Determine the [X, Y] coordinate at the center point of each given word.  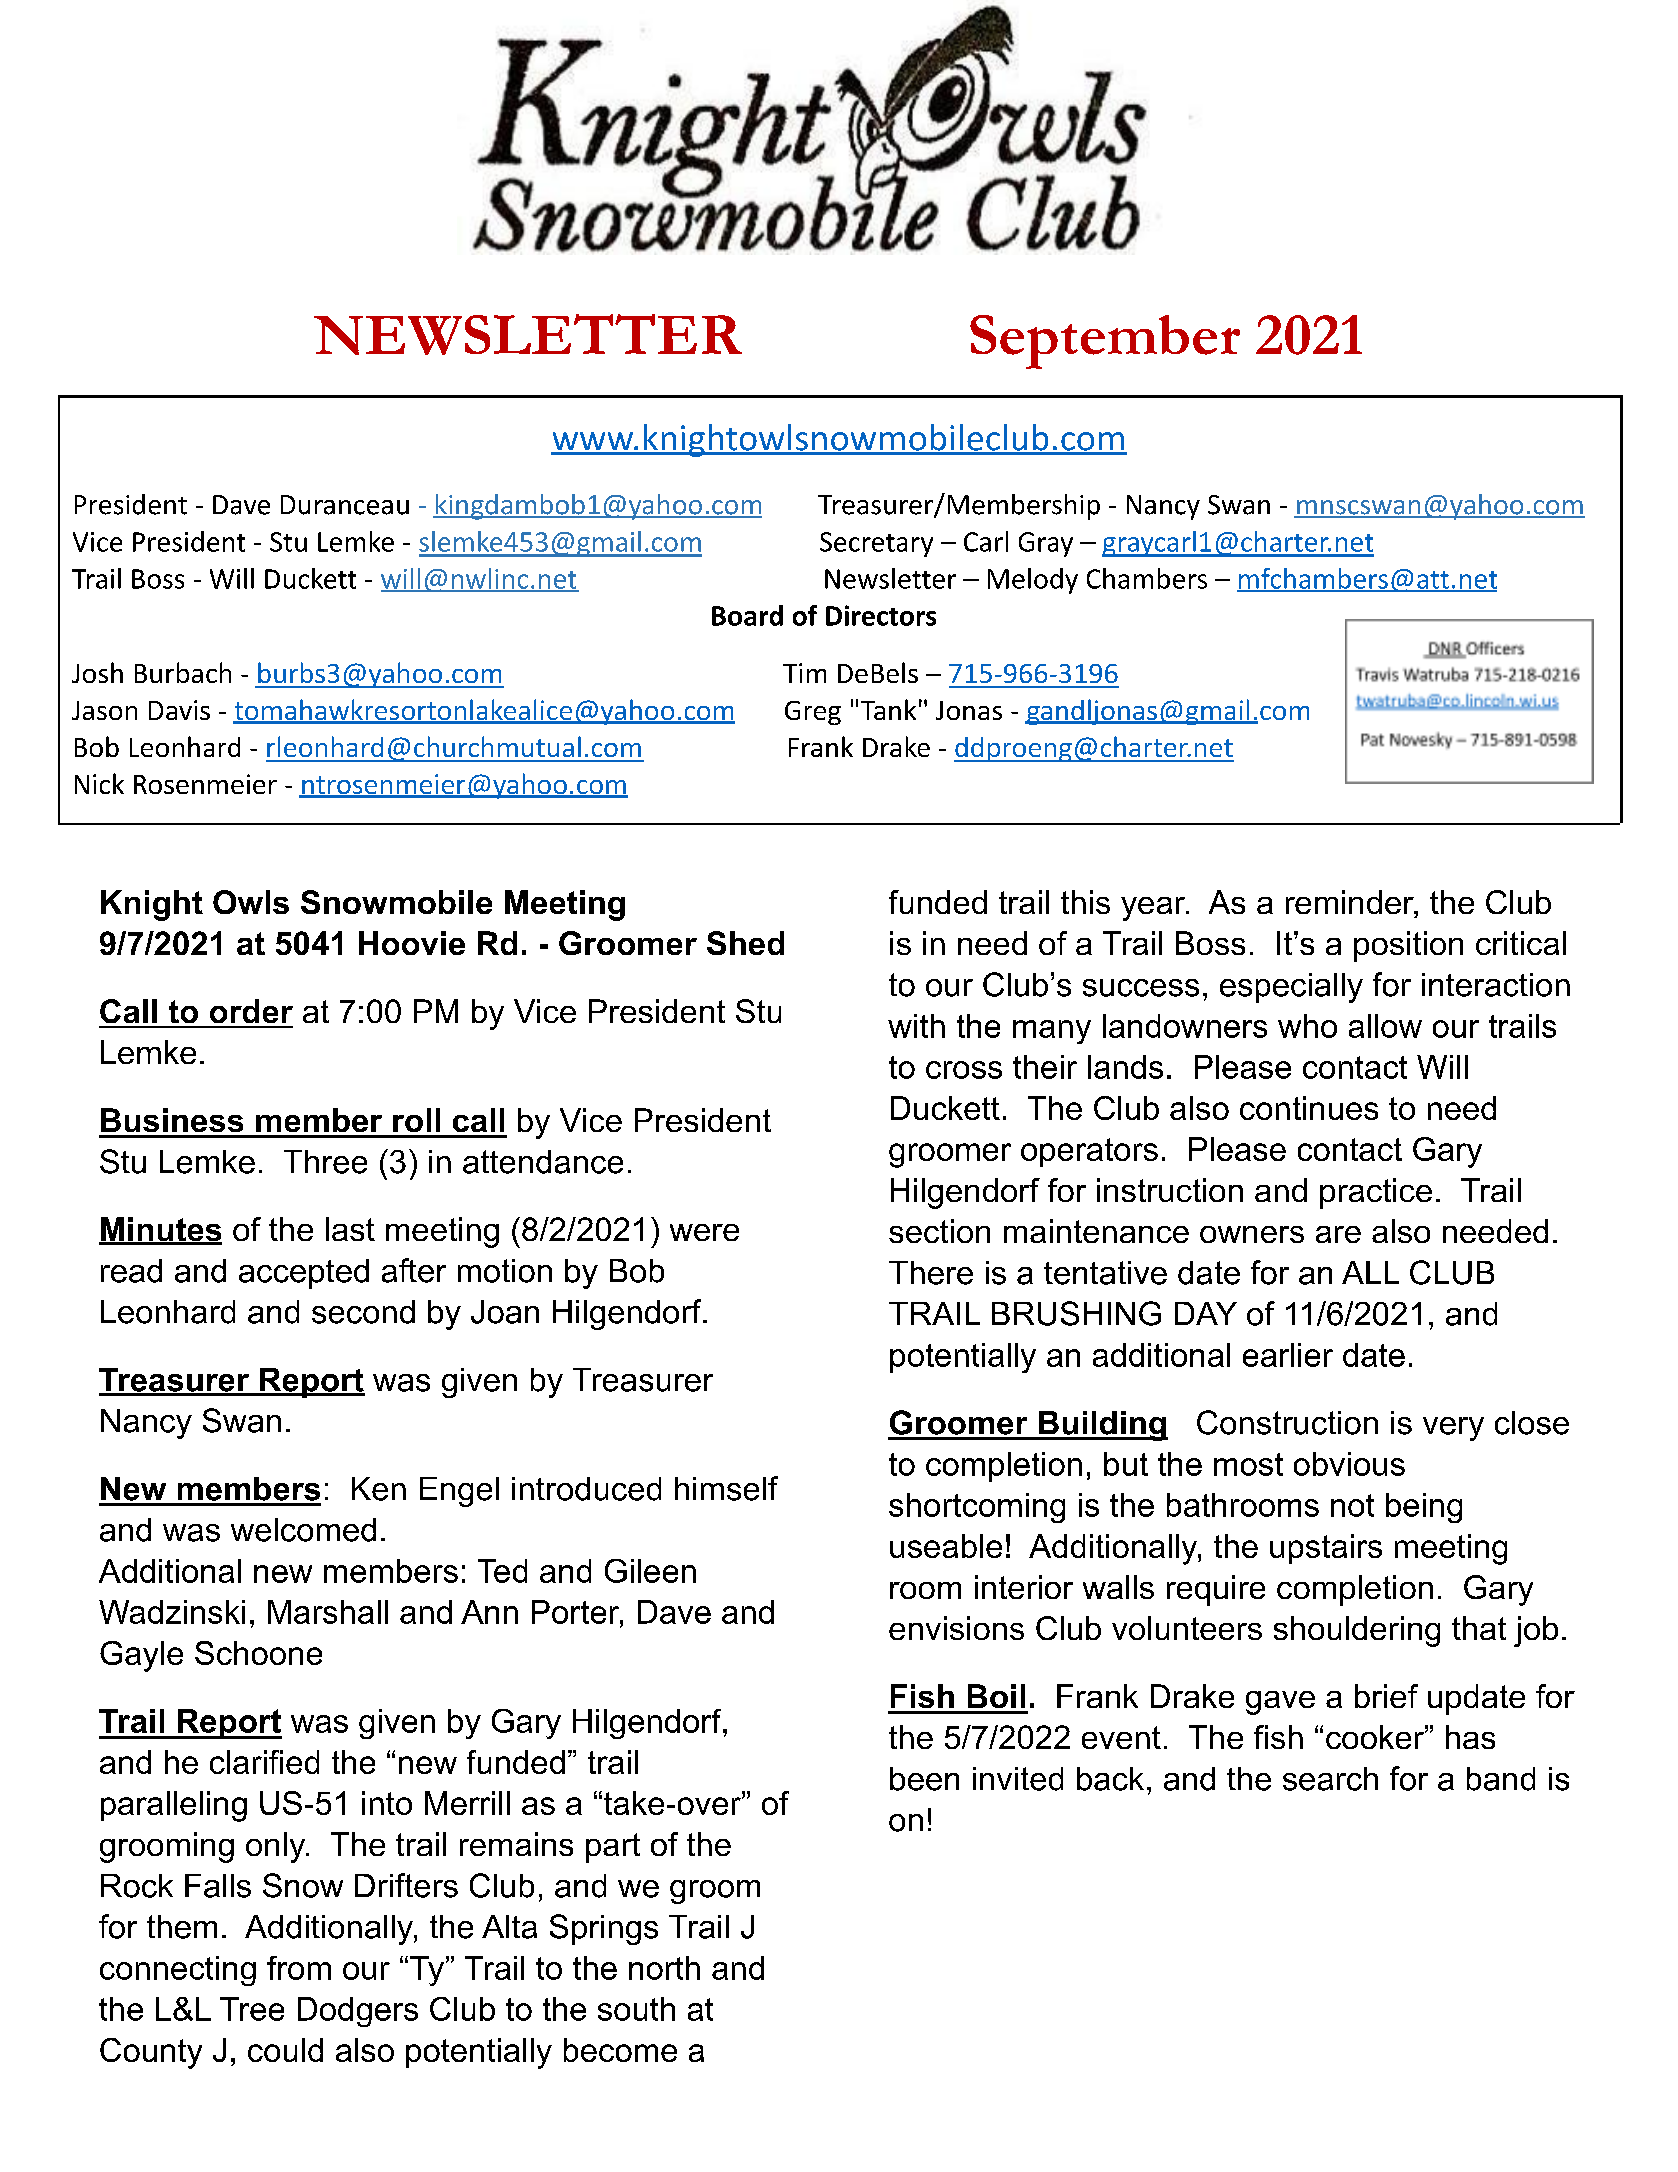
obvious [1349, 1464]
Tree [252, 2009]
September [1105, 342]
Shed [745, 943]
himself [726, 1488]
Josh [97, 672]
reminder [1351, 903]
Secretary [876, 544]
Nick [99, 783]
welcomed [303, 1530]
